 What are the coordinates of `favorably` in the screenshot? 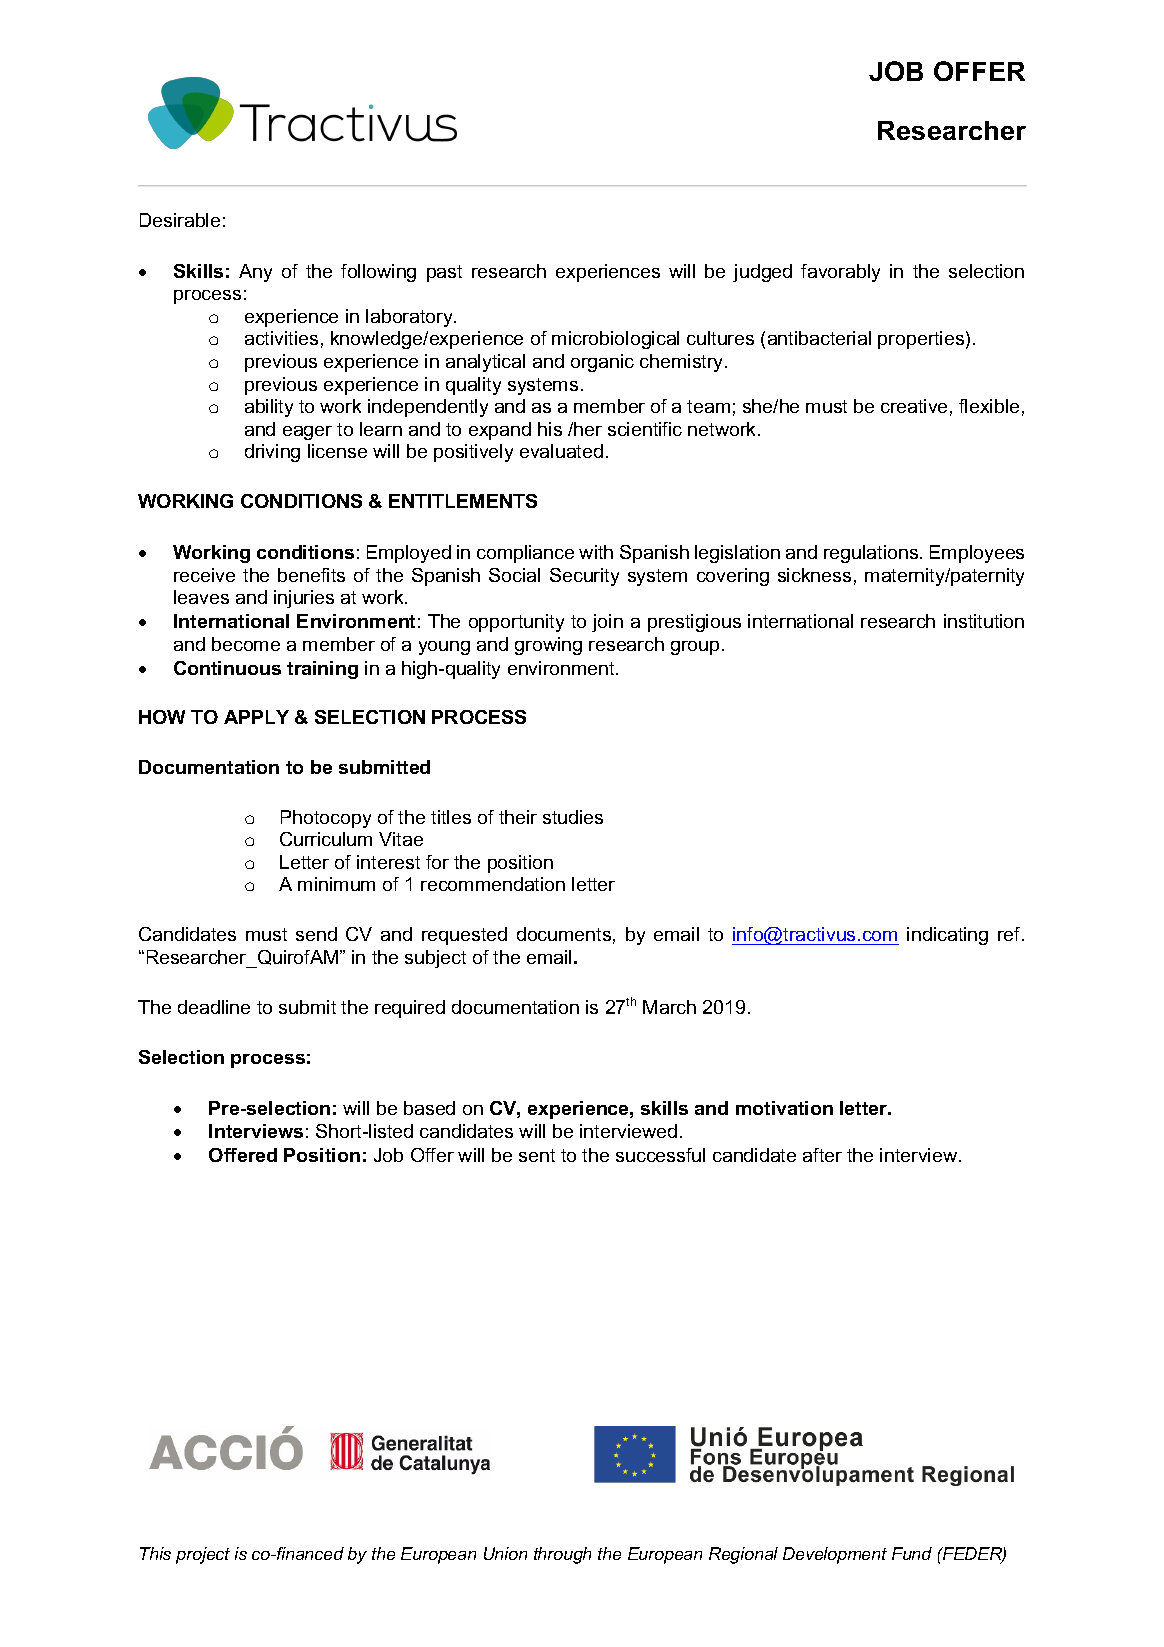 It's located at (840, 273).
